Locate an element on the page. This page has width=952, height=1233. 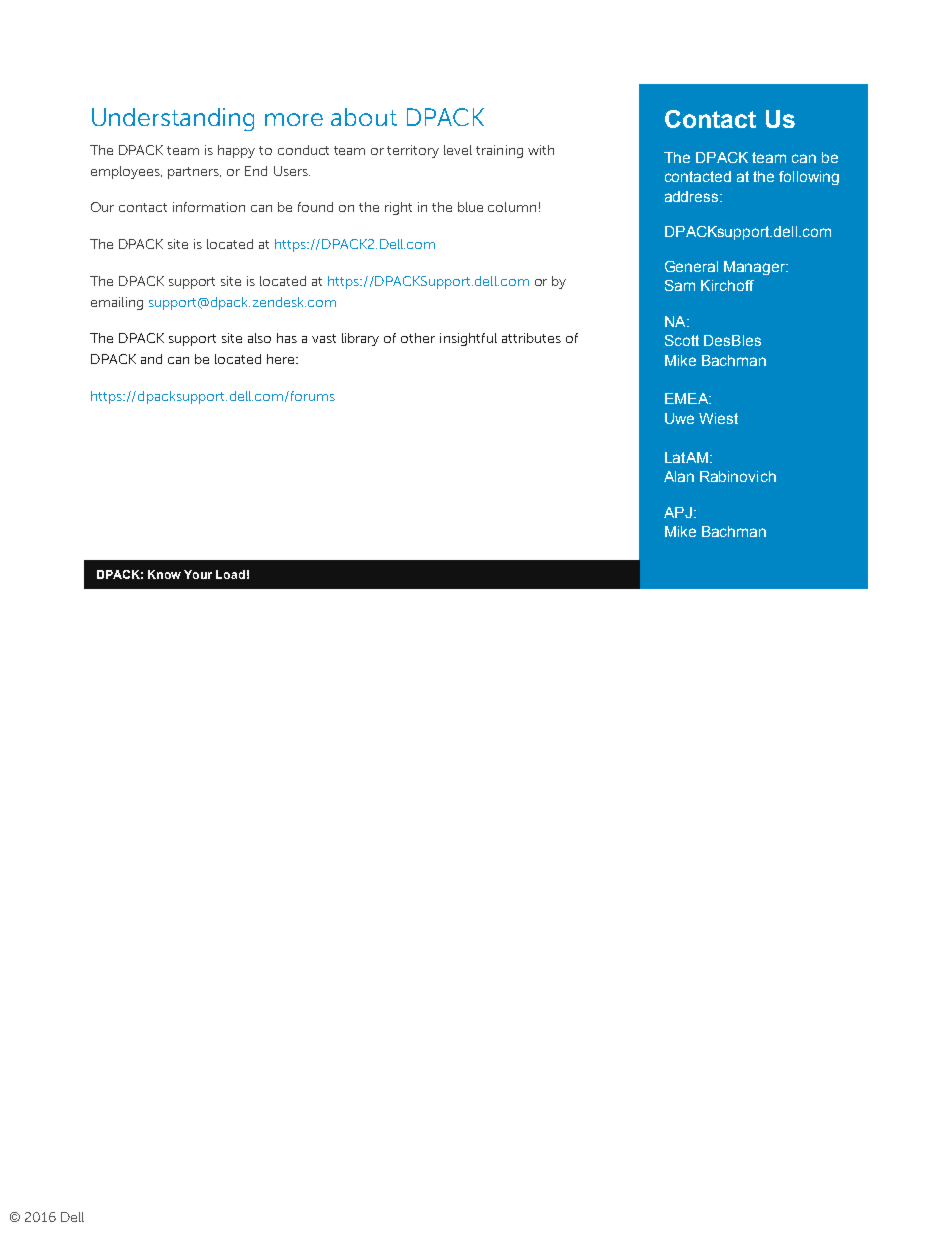
level is located at coordinates (458, 150).
